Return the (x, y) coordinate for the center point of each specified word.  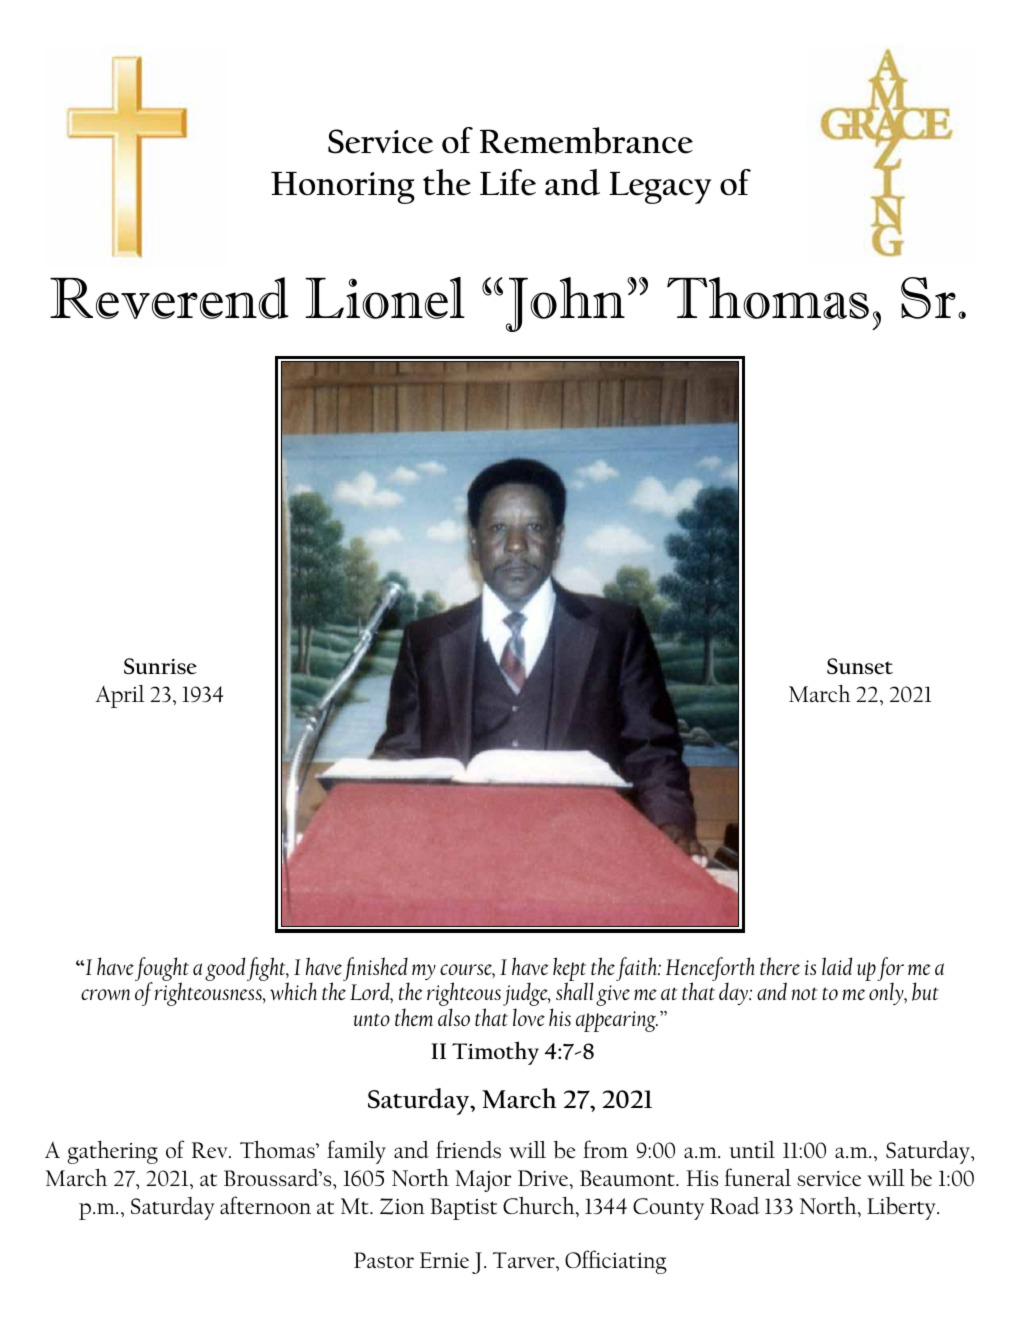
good (225, 969)
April (120, 696)
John (565, 304)
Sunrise (160, 666)
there (780, 966)
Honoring (343, 188)
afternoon (265, 1205)
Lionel (385, 298)
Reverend (169, 298)
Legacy (660, 188)
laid (837, 966)
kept (570, 970)
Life (508, 182)
